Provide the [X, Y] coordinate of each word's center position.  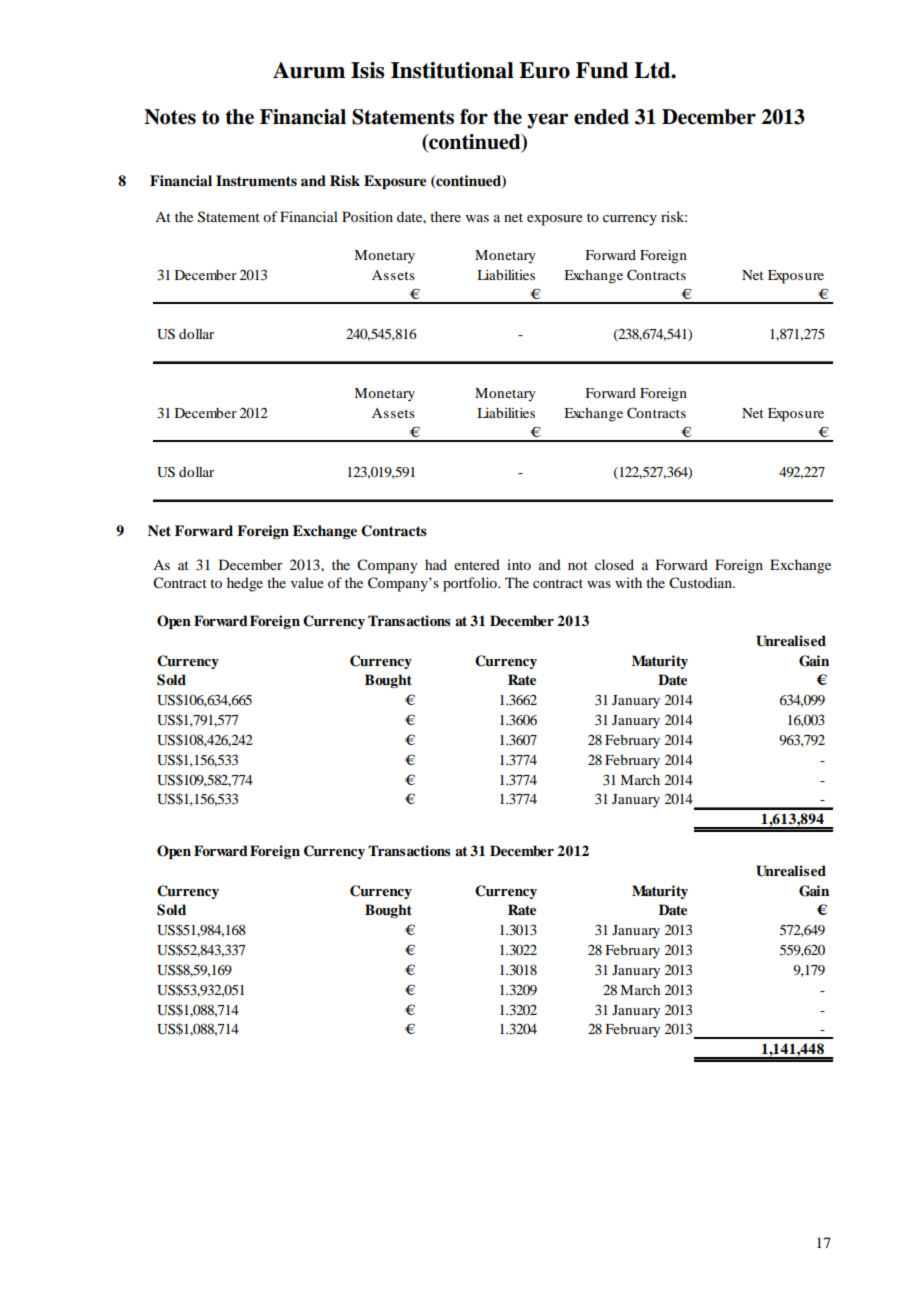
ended [601, 117]
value [307, 582]
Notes [170, 117]
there [445, 216]
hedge [245, 584]
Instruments [256, 181]
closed [614, 564]
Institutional [452, 70]
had [436, 564]
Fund [602, 70]
